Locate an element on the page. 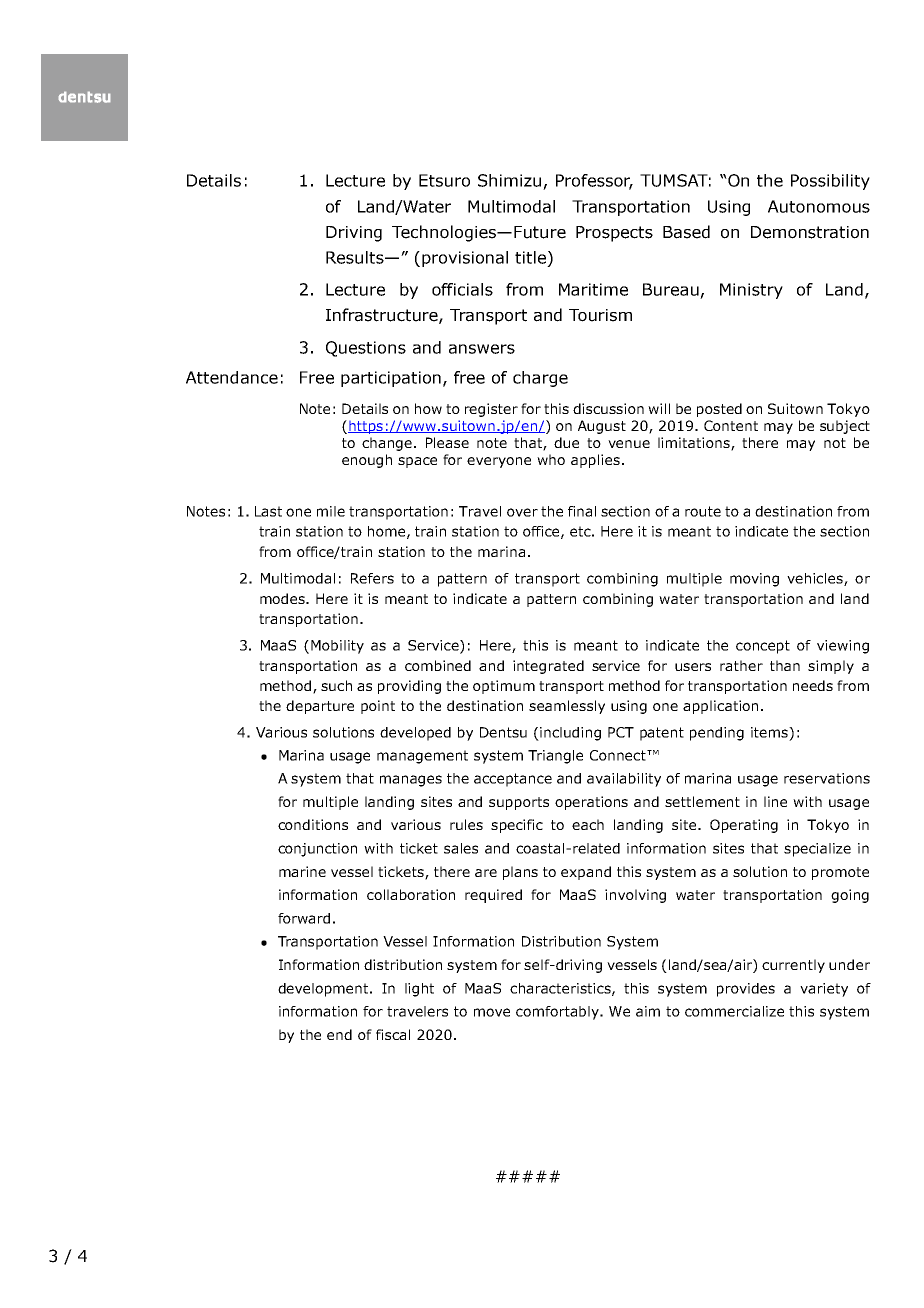 Image resolution: width=924 pixels, height=1308 pixels. moving is located at coordinates (754, 580).
